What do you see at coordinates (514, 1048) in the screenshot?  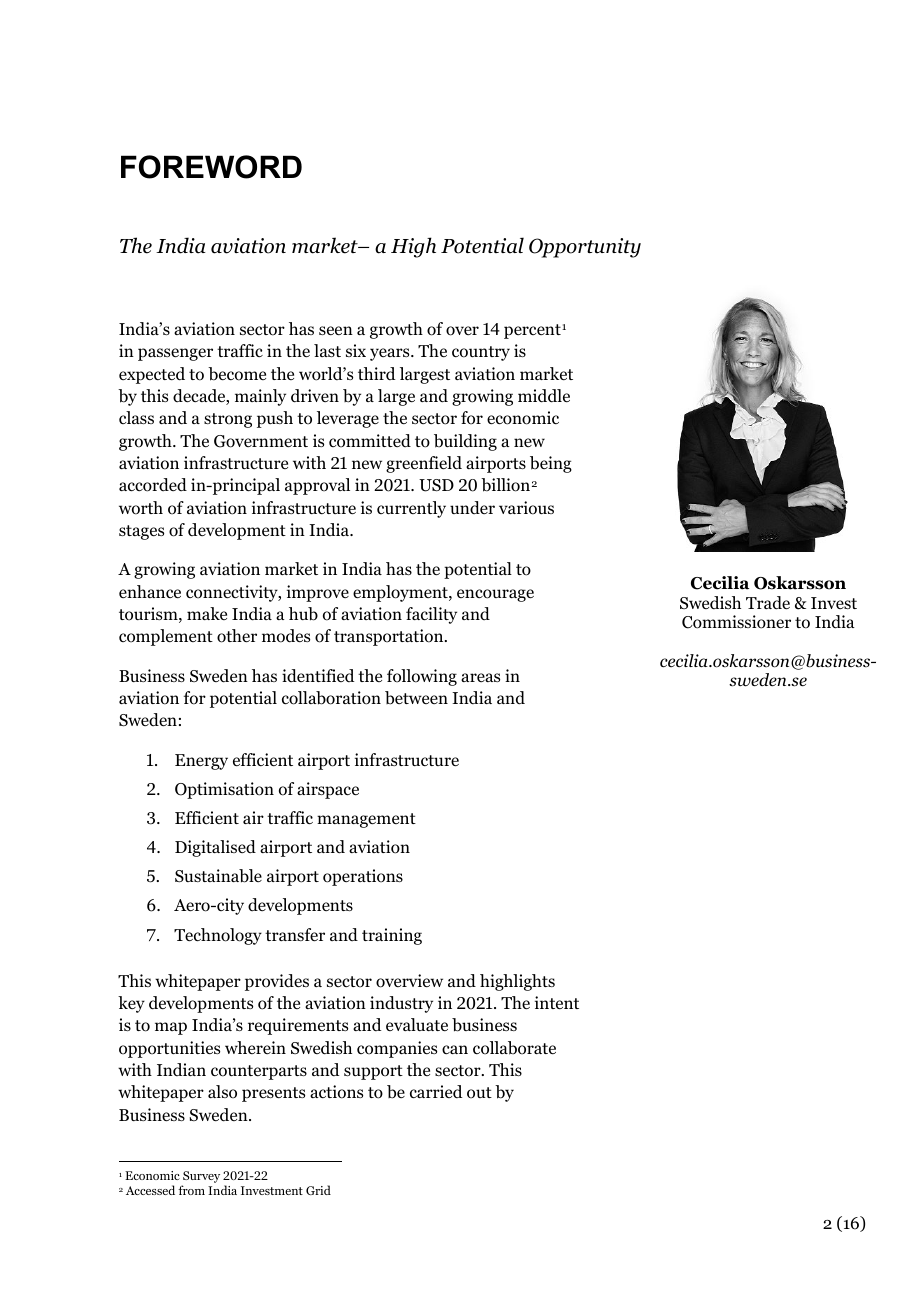 I see `collaborate` at bounding box center [514, 1048].
